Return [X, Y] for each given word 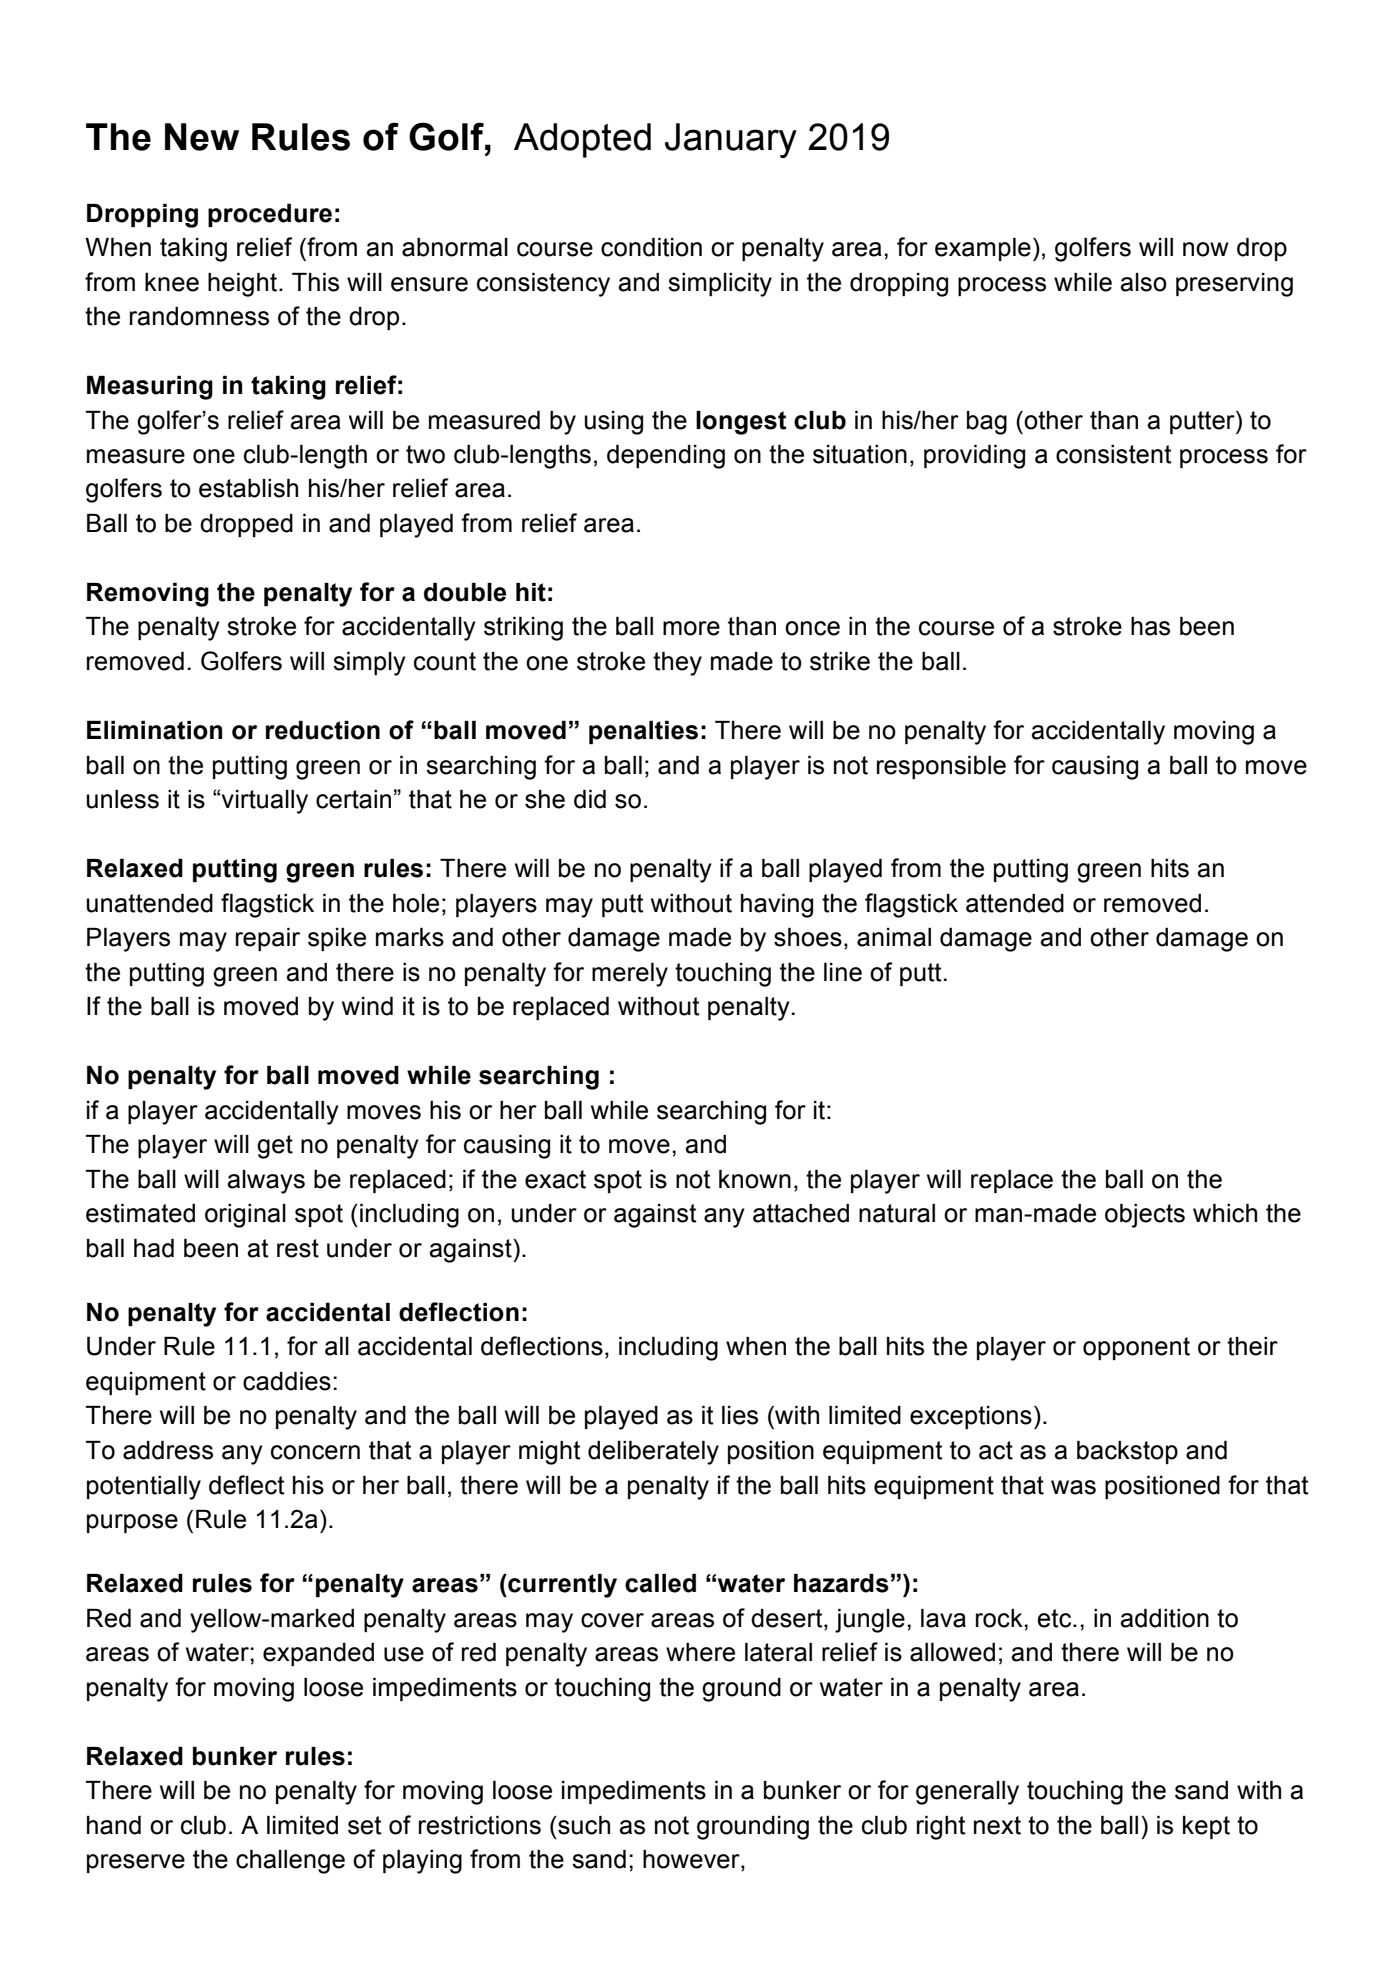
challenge [290, 1862]
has [1150, 626]
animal [894, 937]
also [1143, 282]
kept [1206, 1827]
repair [268, 939]
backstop [1127, 1452]
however [692, 1860]
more [691, 628]
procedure [270, 215]
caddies [287, 1381]
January [731, 140]
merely [630, 975]
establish [248, 488]
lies [740, 1415]
